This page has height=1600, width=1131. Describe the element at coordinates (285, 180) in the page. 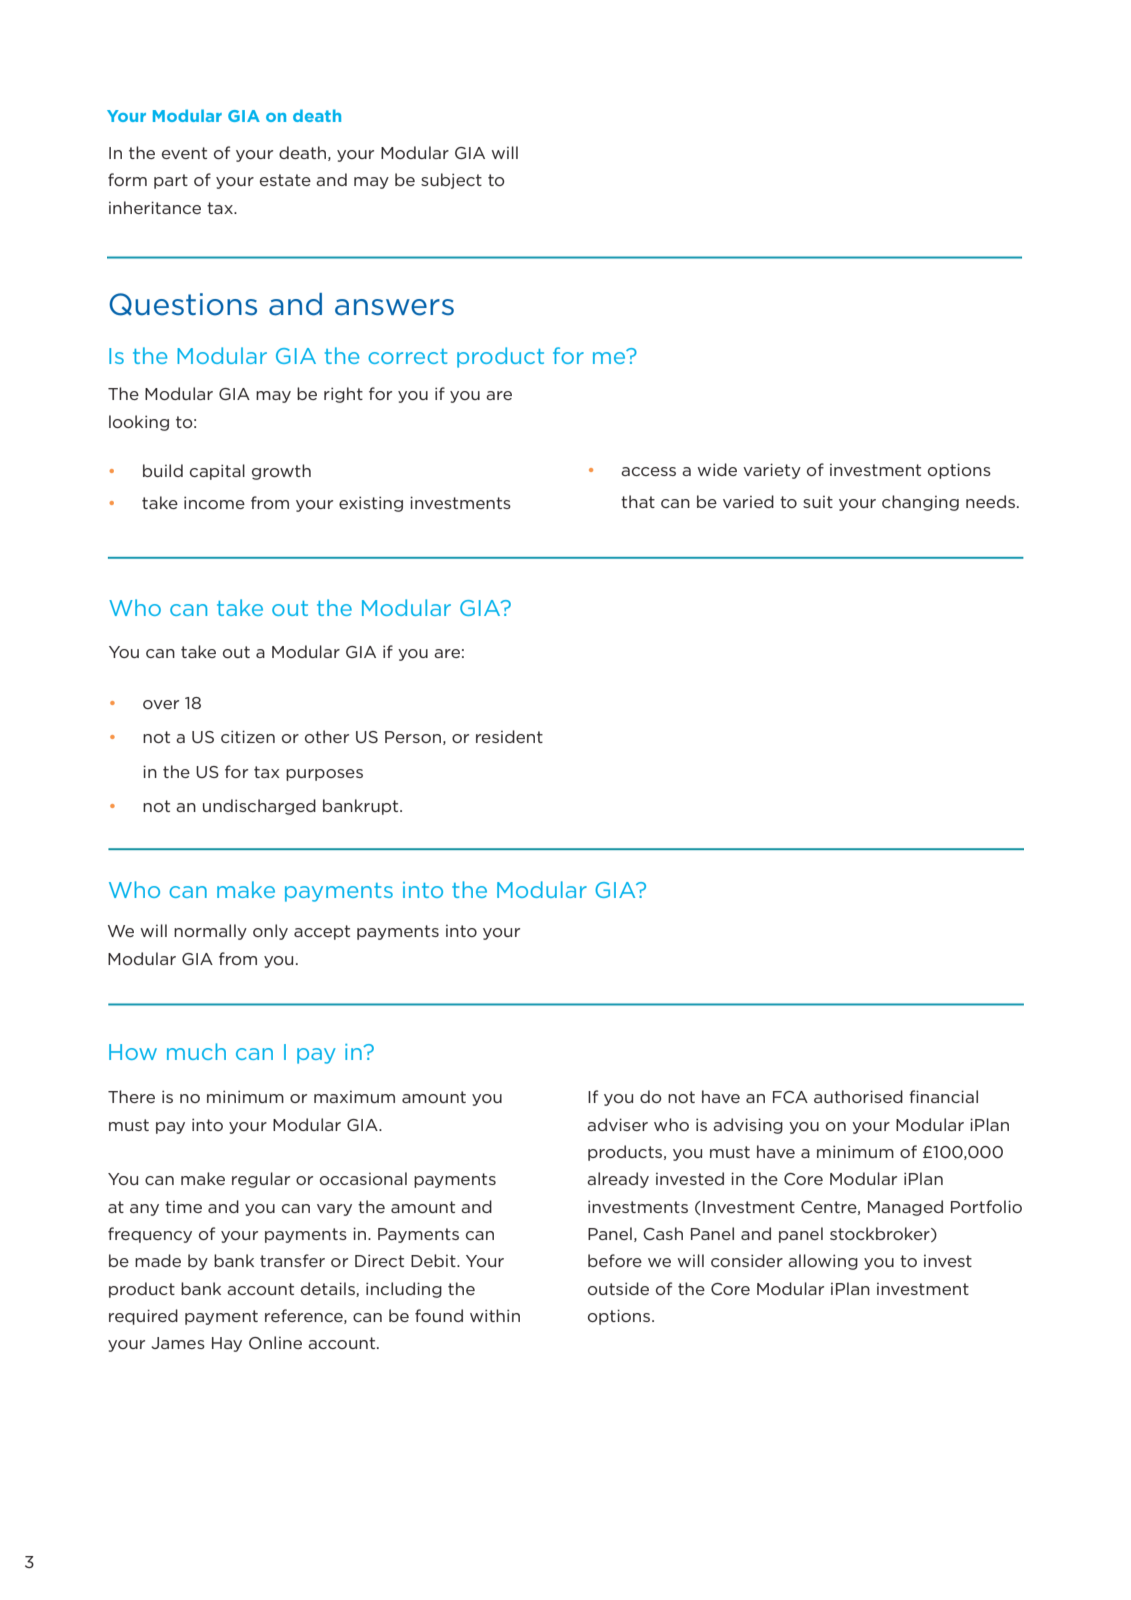

I see `estate` at that location.
